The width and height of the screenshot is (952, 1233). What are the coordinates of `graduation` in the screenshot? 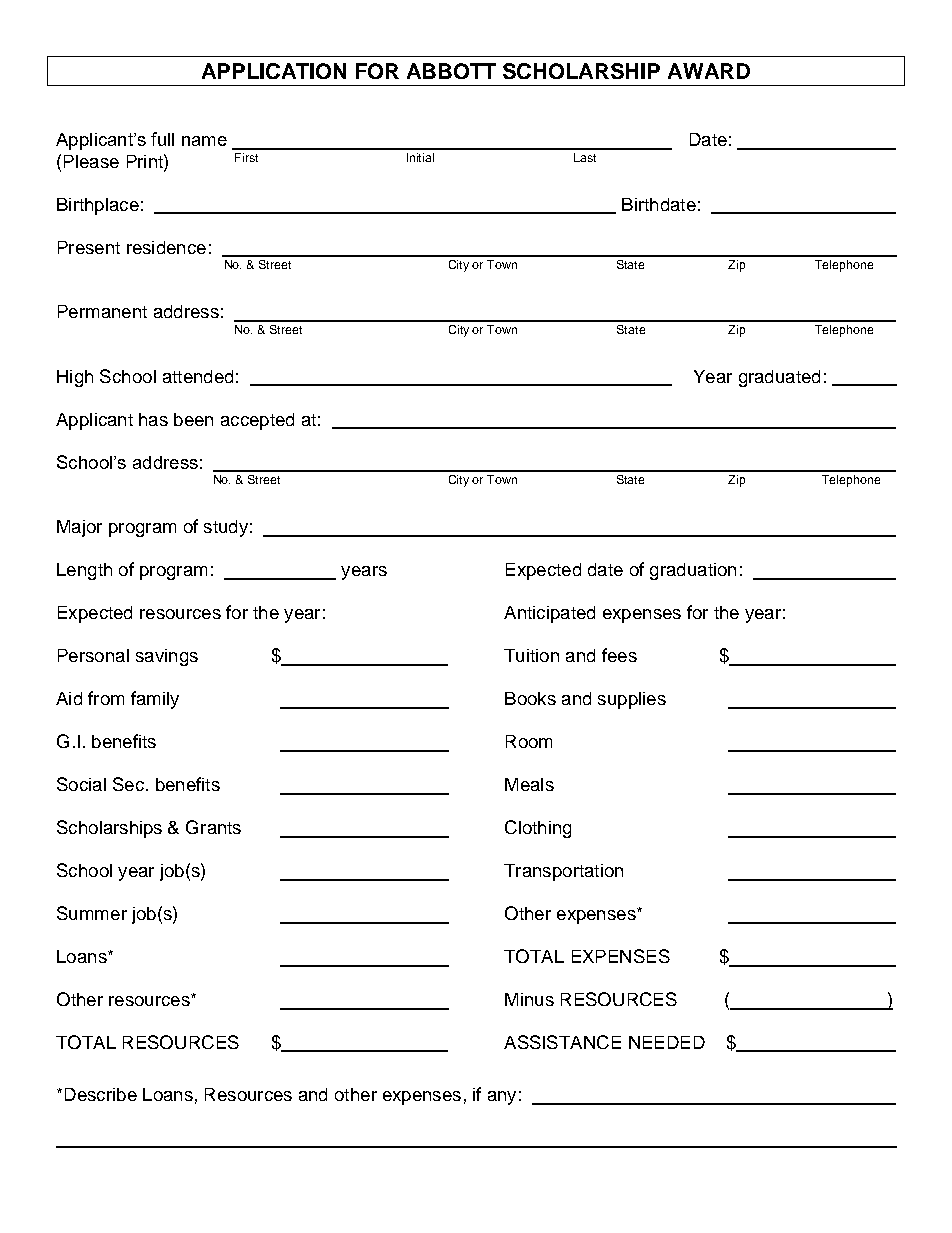 It's located at (693, 571).
